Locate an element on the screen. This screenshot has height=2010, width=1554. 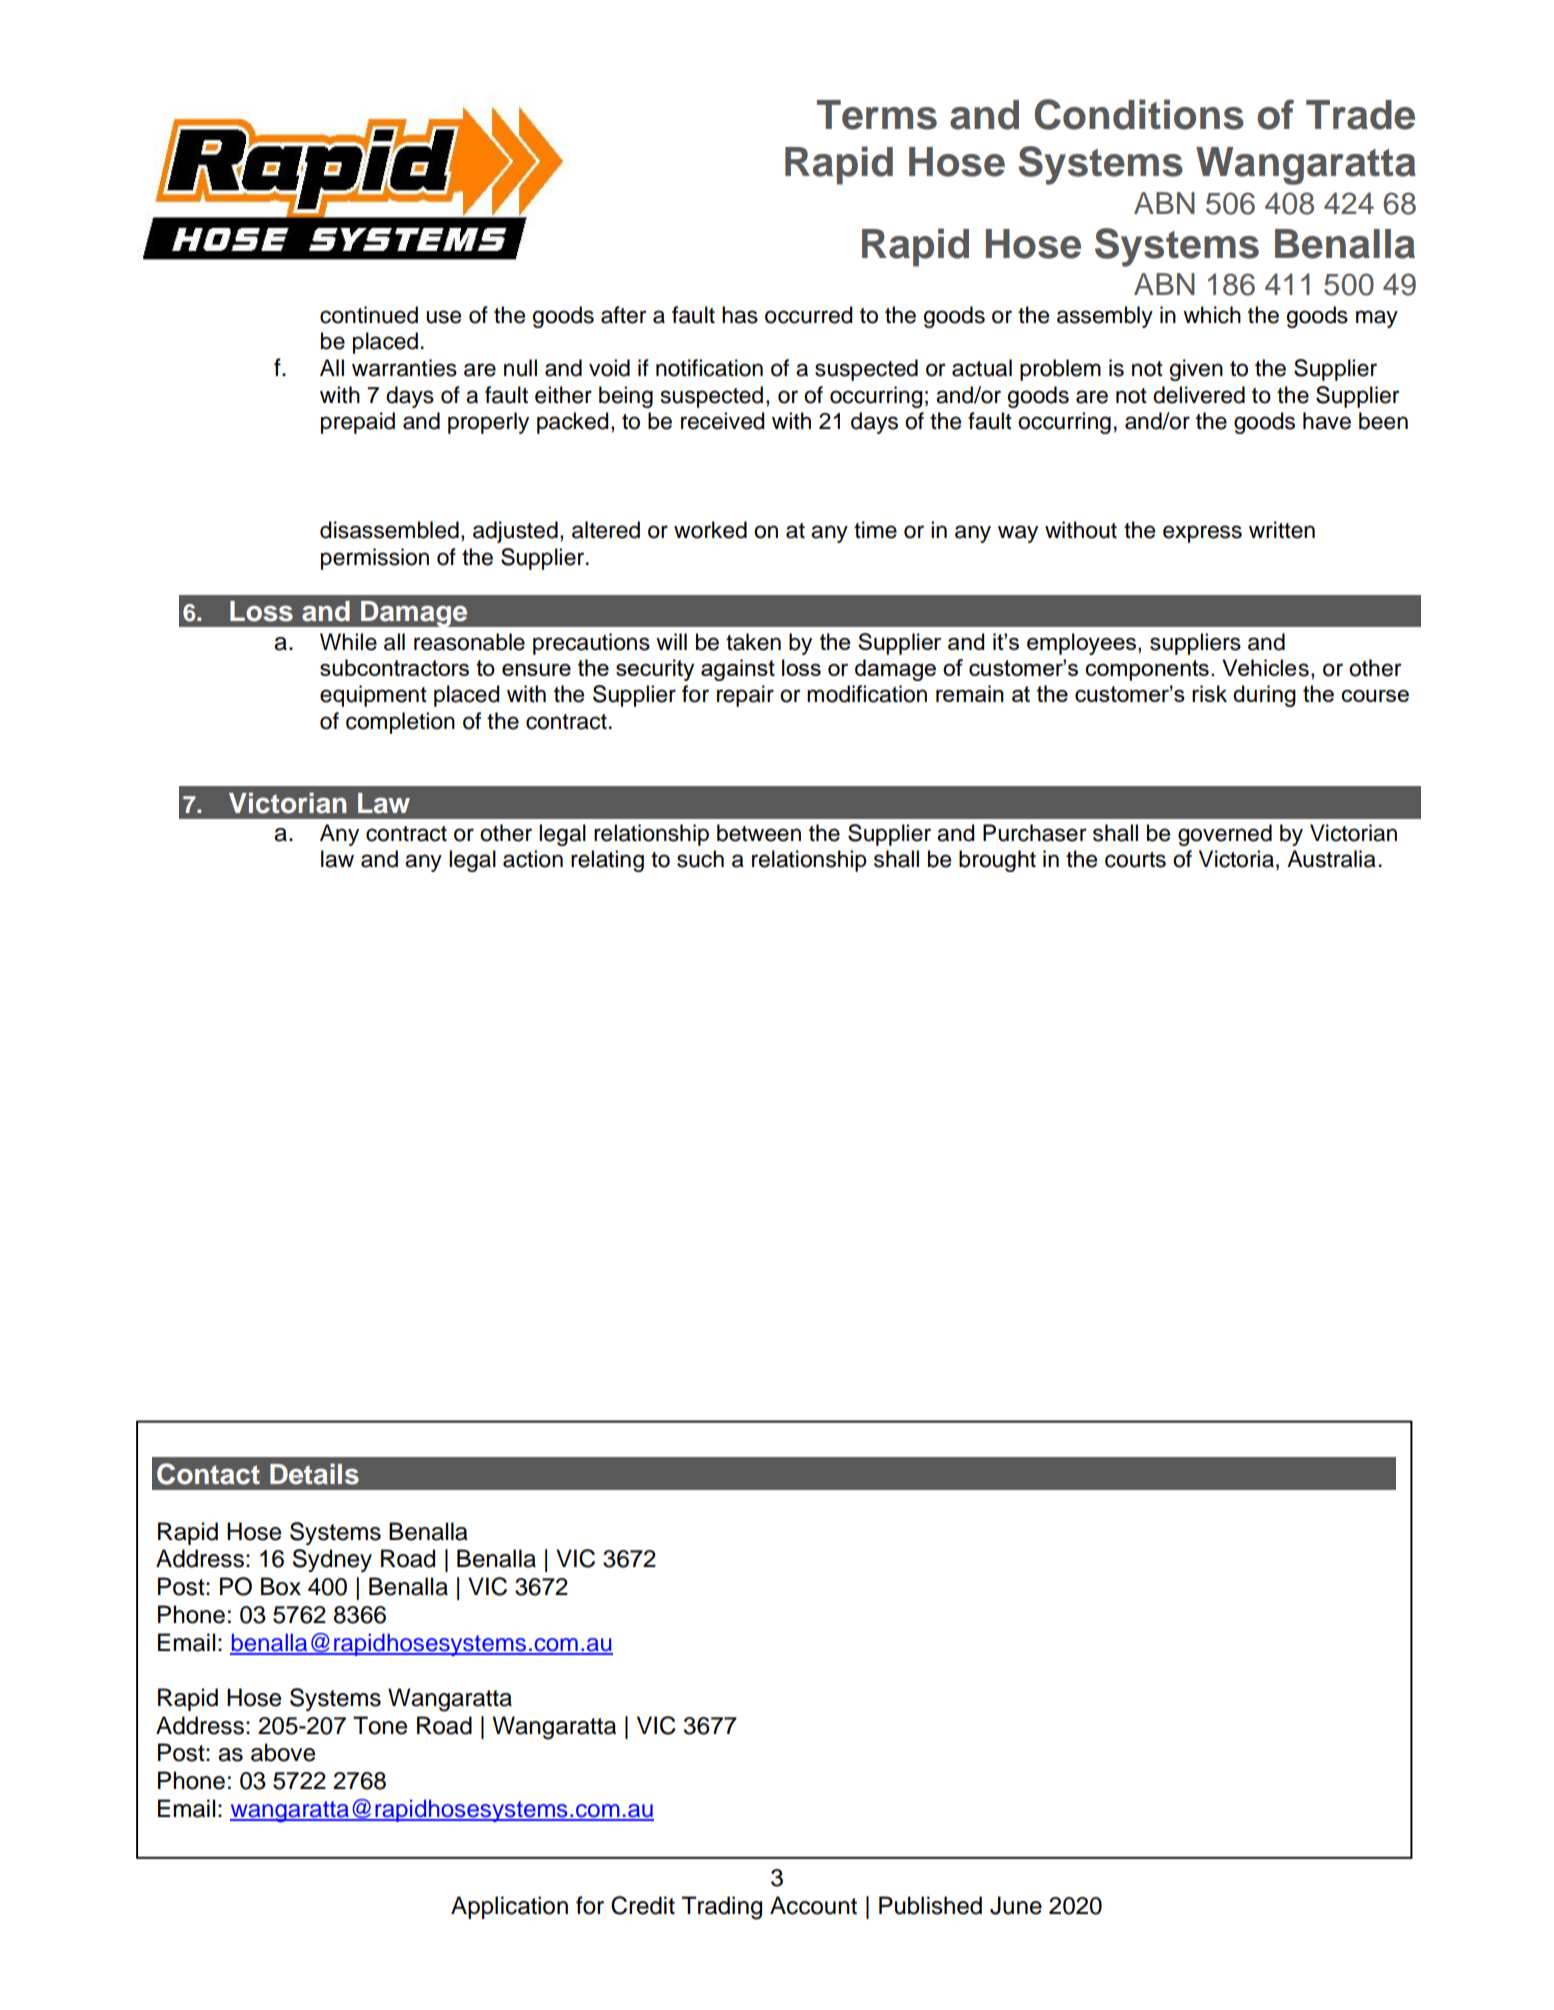
Account is located at coordinates (813, 1905).
